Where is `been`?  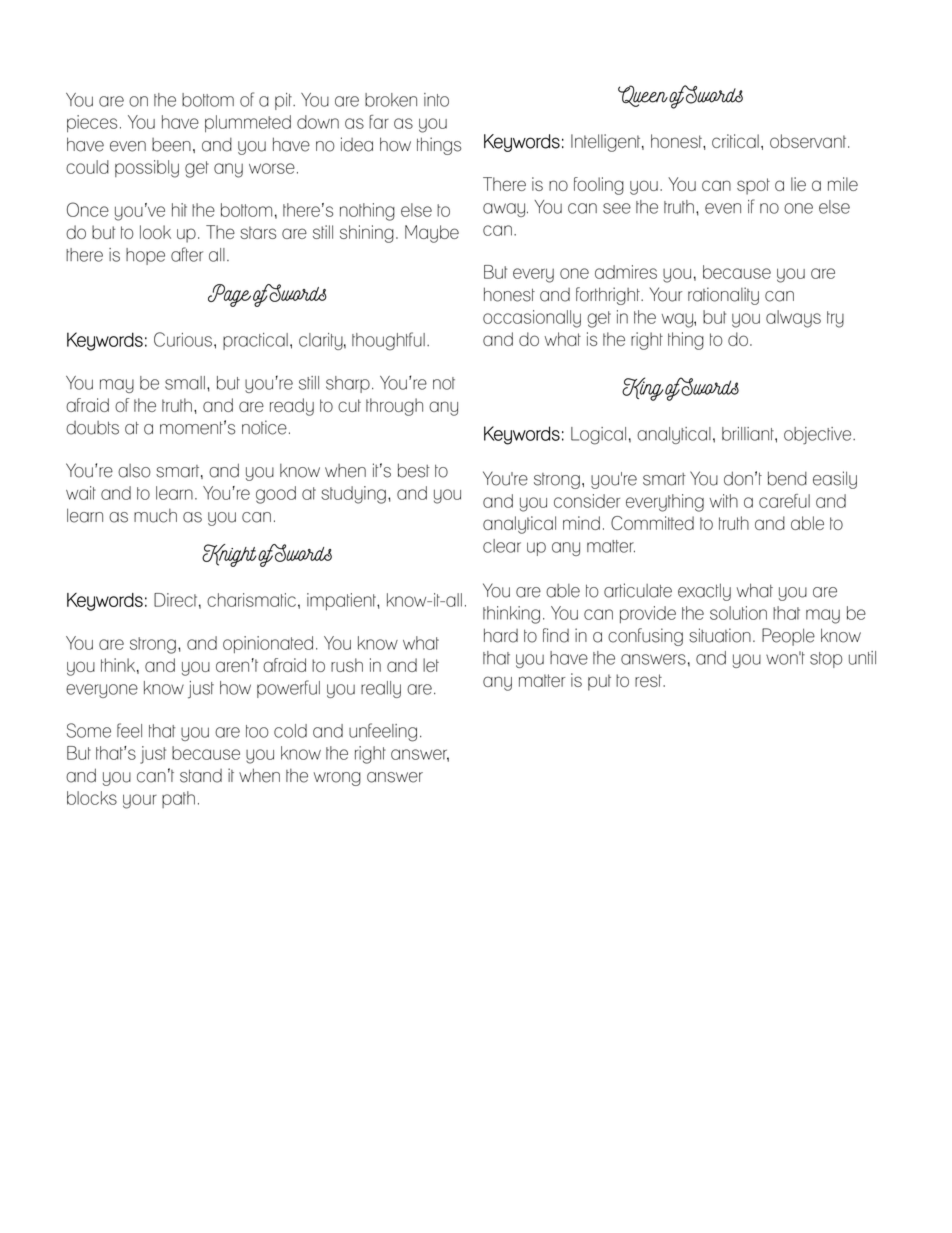
been is located at coordinates (171, 145).
